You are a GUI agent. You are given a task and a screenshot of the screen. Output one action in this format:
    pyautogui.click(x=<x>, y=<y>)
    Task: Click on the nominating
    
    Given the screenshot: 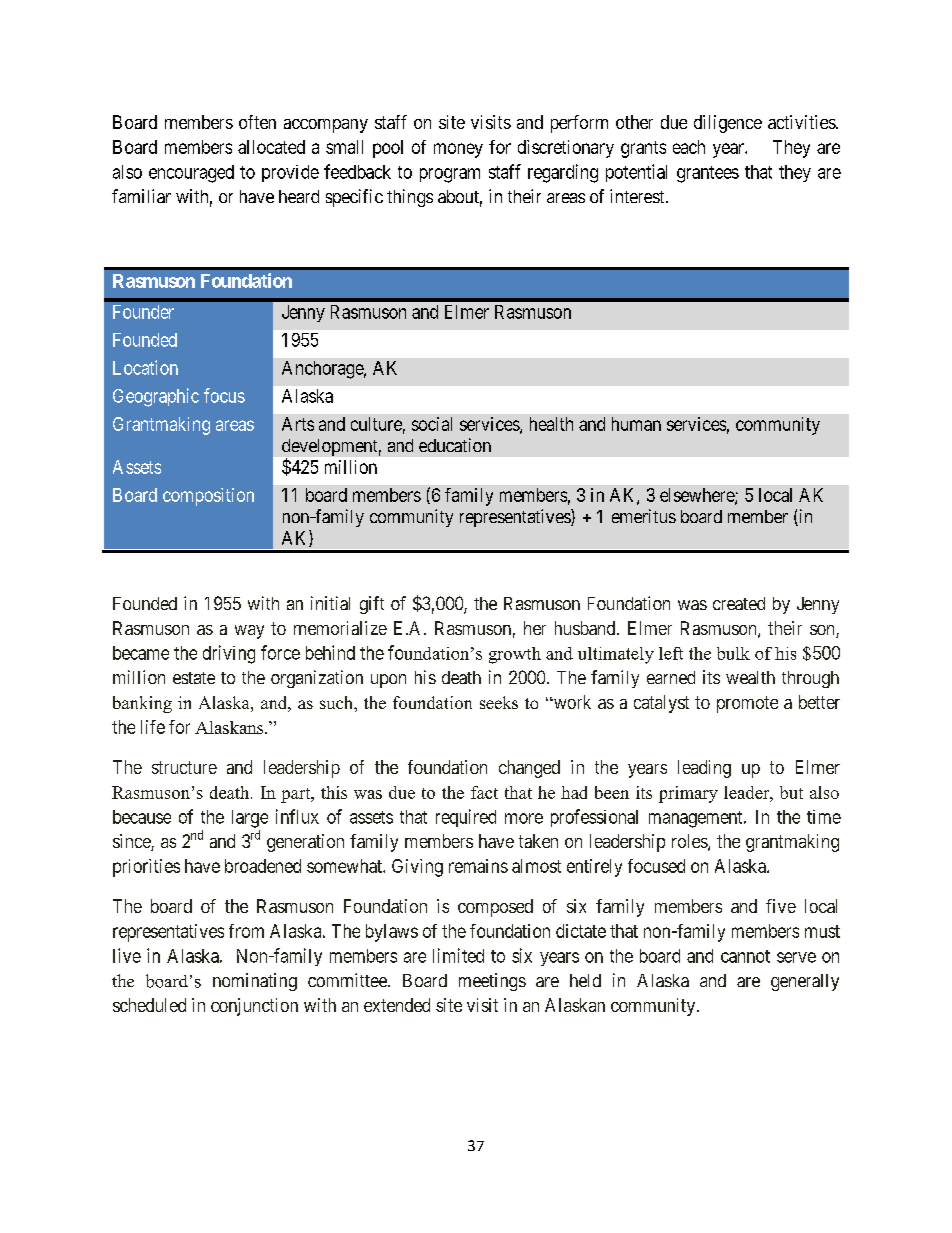 What is the action you would take?
    pyautogui.click(x=255, y=982)
